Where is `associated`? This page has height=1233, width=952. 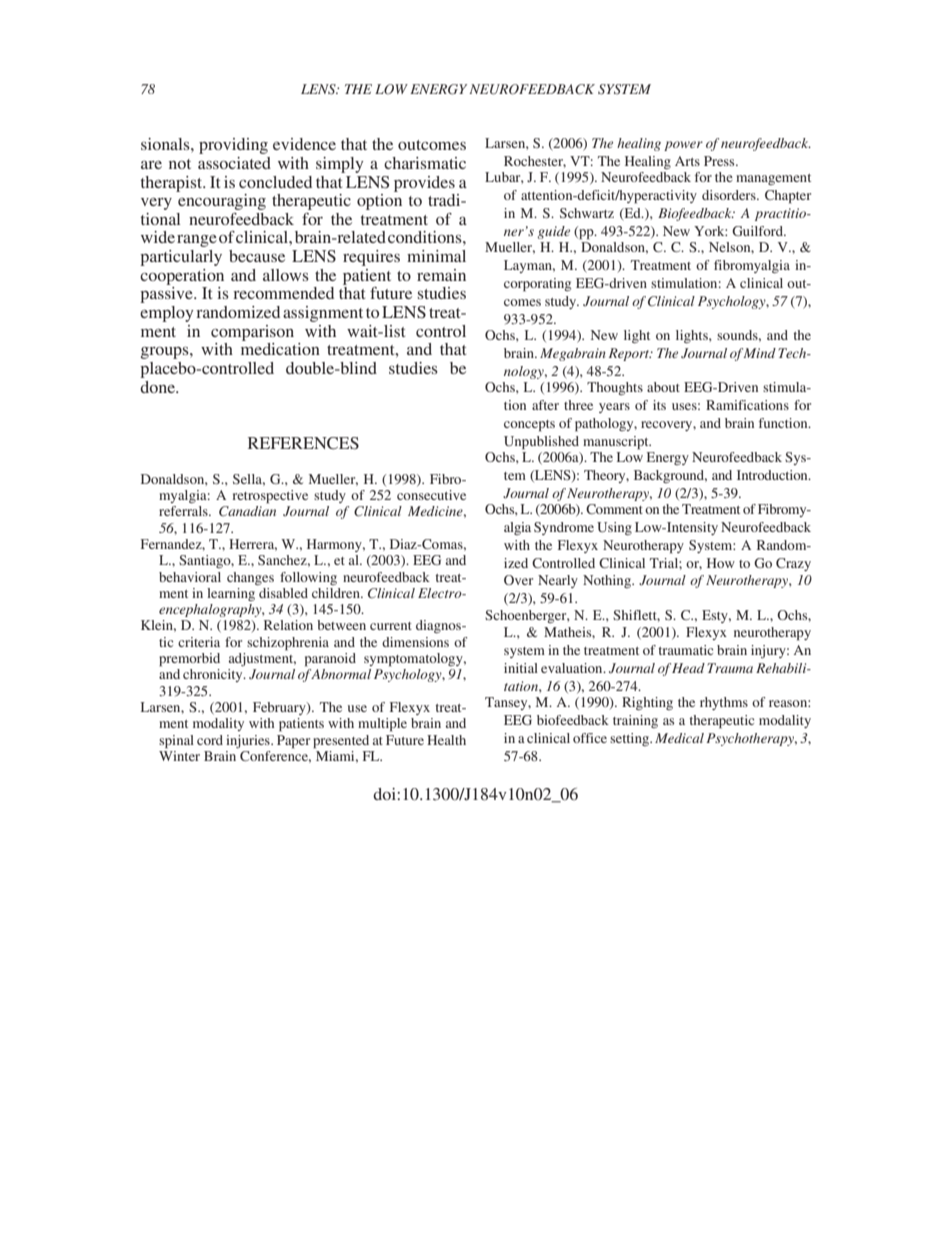
associated is located at coordinates (234, 163).
